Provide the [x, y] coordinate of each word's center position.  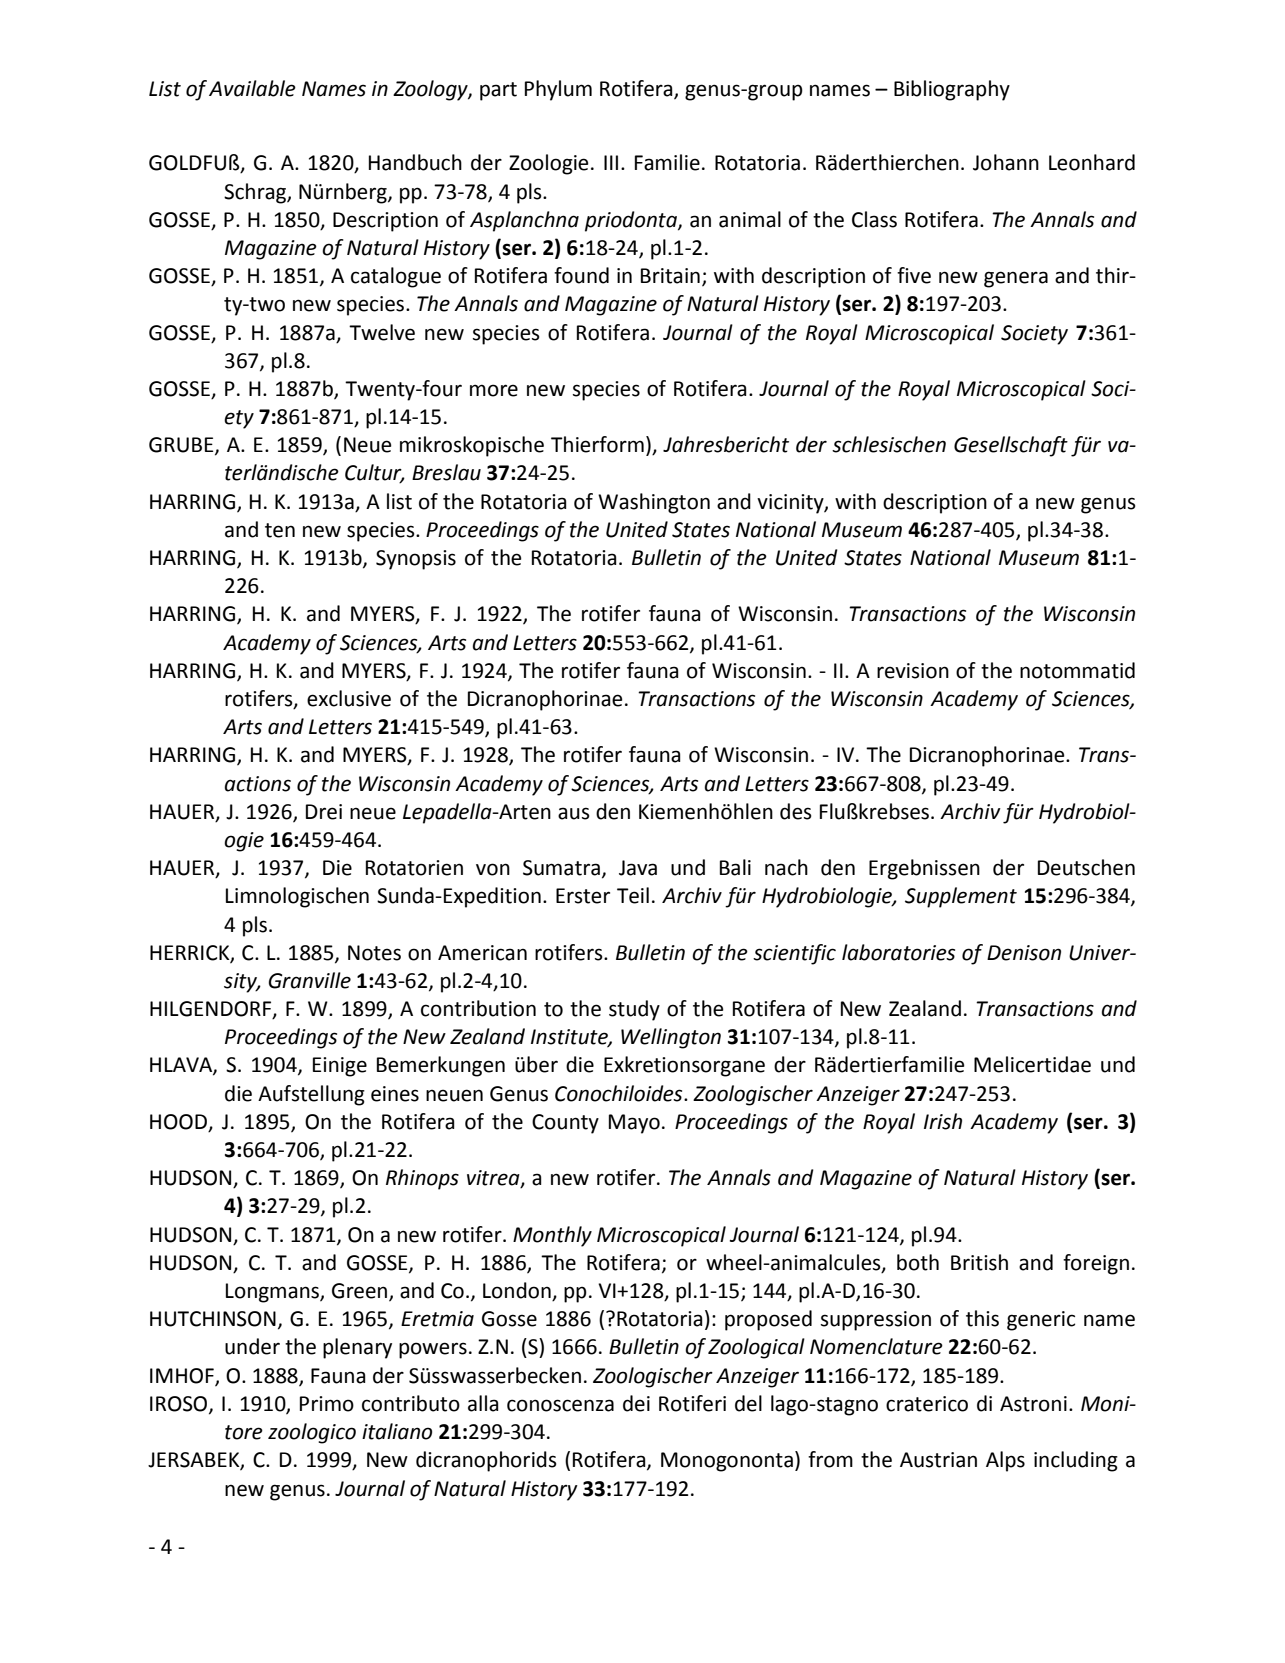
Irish [943, 1121]
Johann [1006, 162]
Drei [324, 812]
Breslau [446, 472]
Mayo [634, 1124]
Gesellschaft [1011, 446]
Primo [327, 1404]
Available [252, 88]
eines [395, 1094]
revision [913, 671]
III [611, 162]
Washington [654, 503]
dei [636, 1403]
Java [638, 868]
